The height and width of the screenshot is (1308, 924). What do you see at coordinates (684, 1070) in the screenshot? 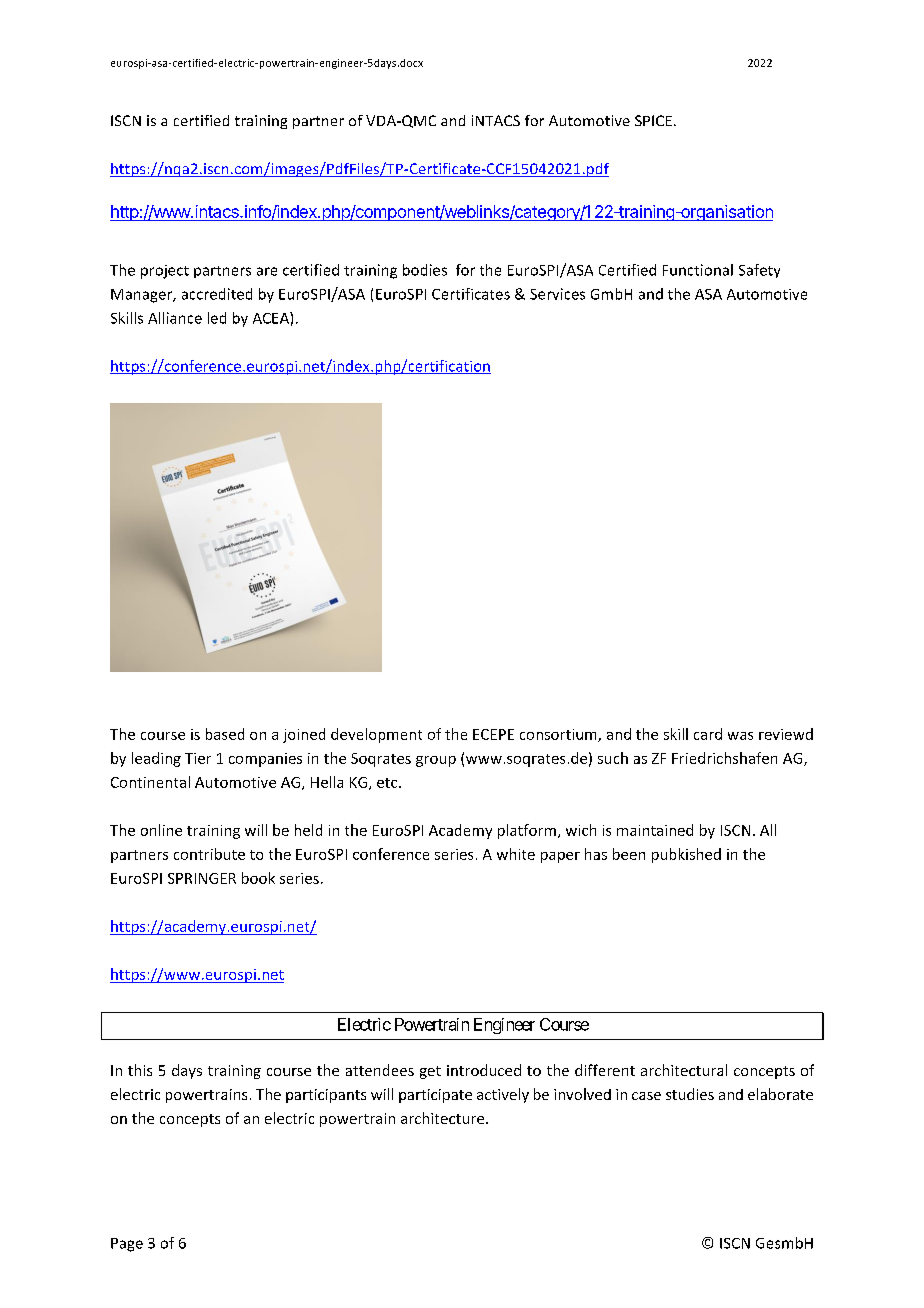
I see `architectural` at bounding box center [684, 1070].
